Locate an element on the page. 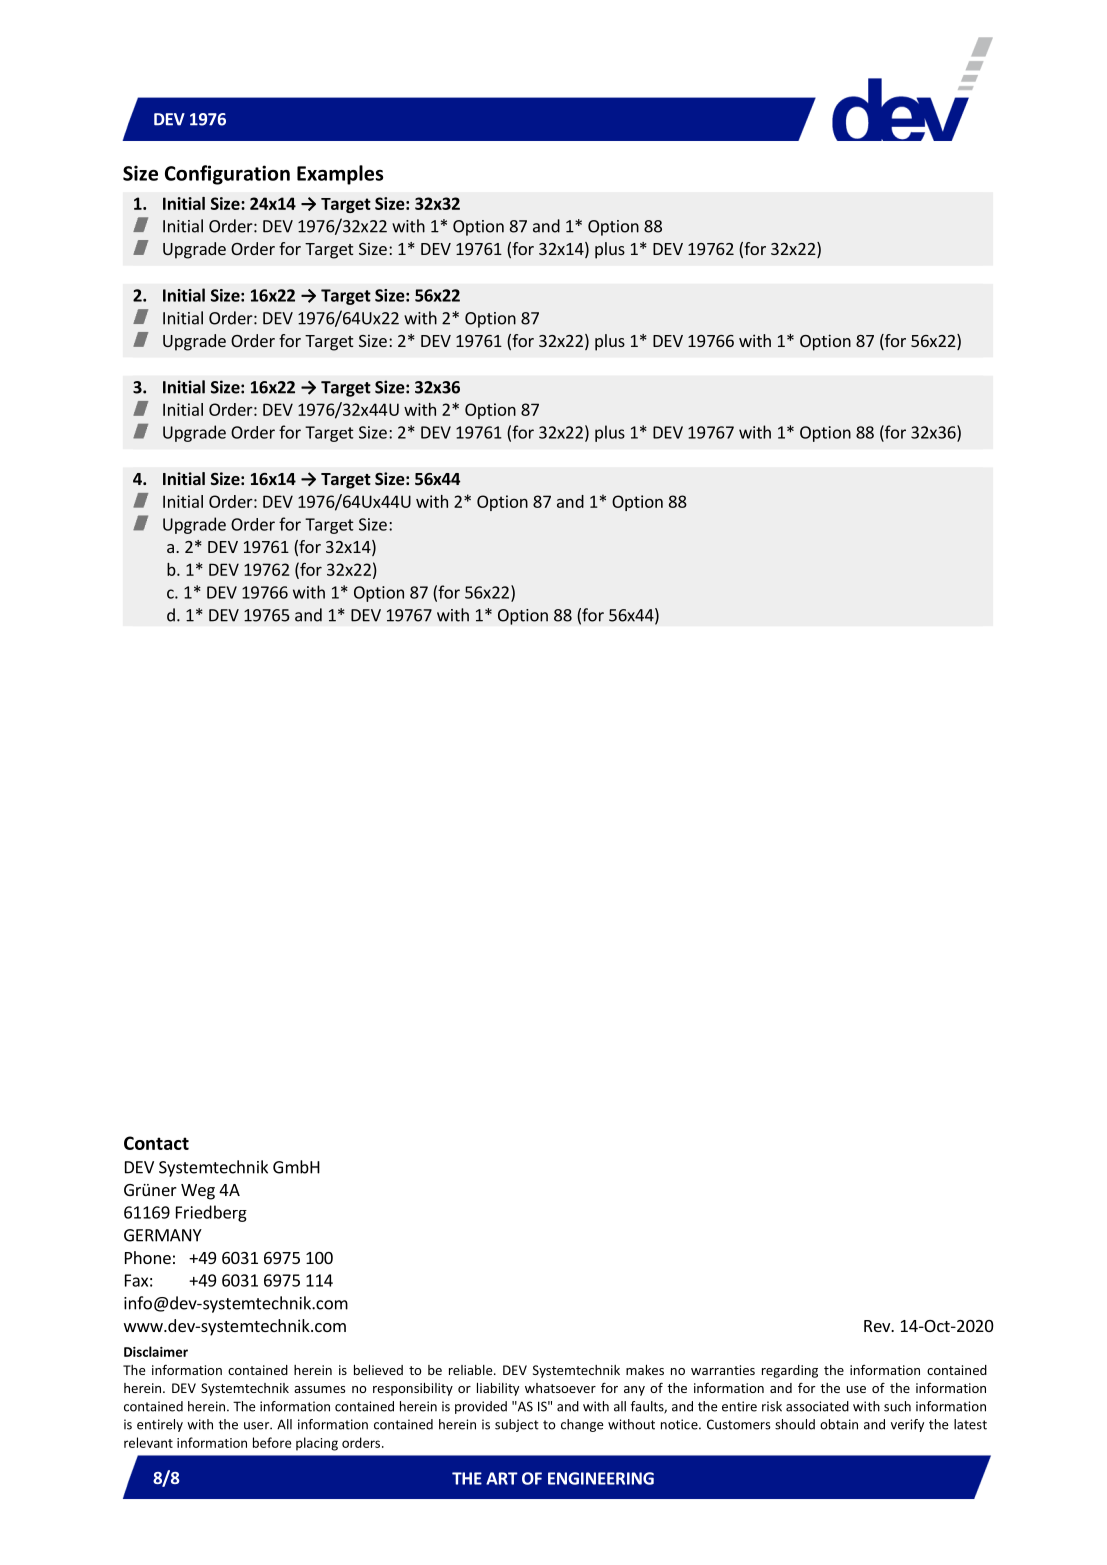 The width and height of the image is (1107, 1565). Friedberg is located at coordinates (211, 1213).
